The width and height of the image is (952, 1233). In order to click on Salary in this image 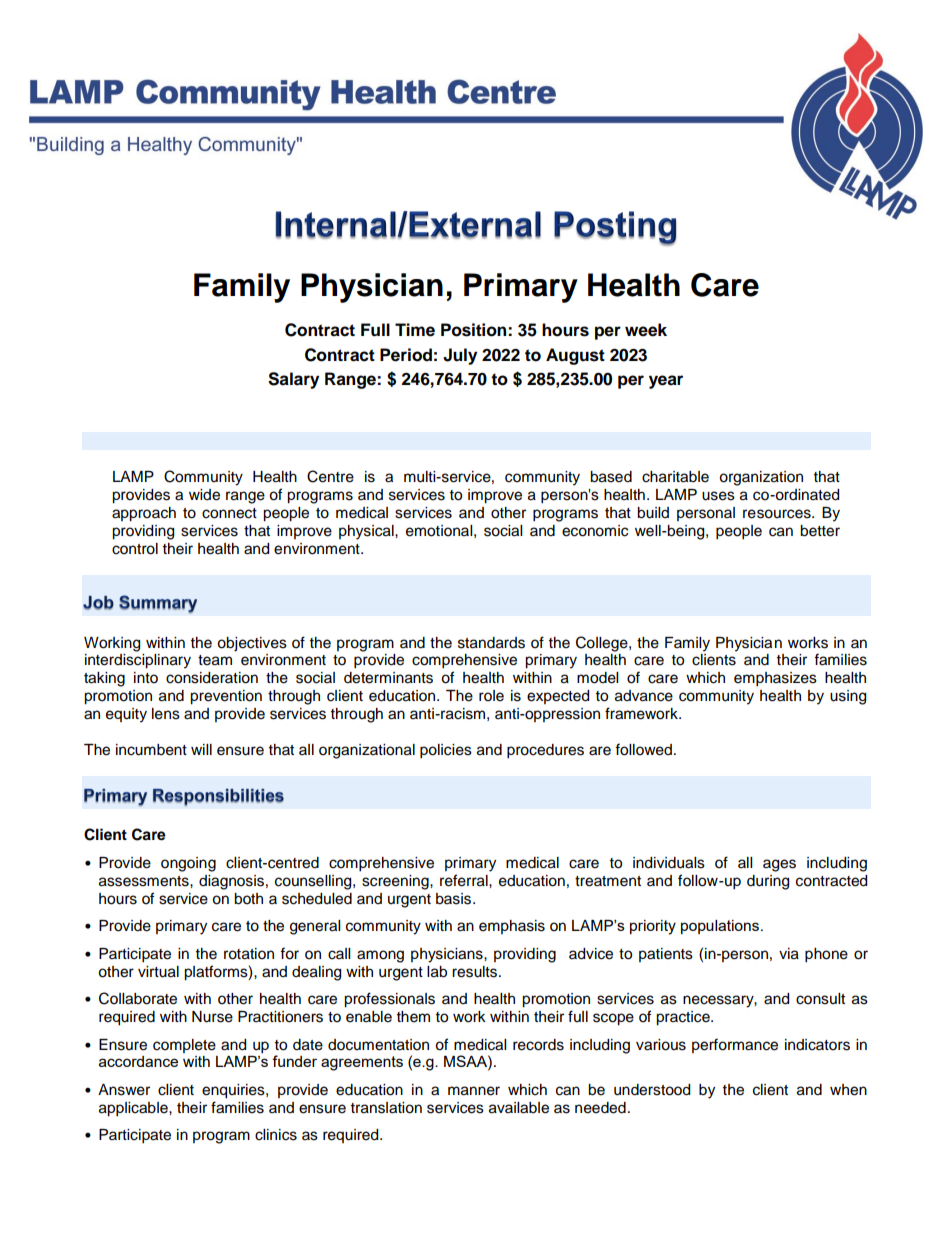, I will do `click(293, 380)`.
